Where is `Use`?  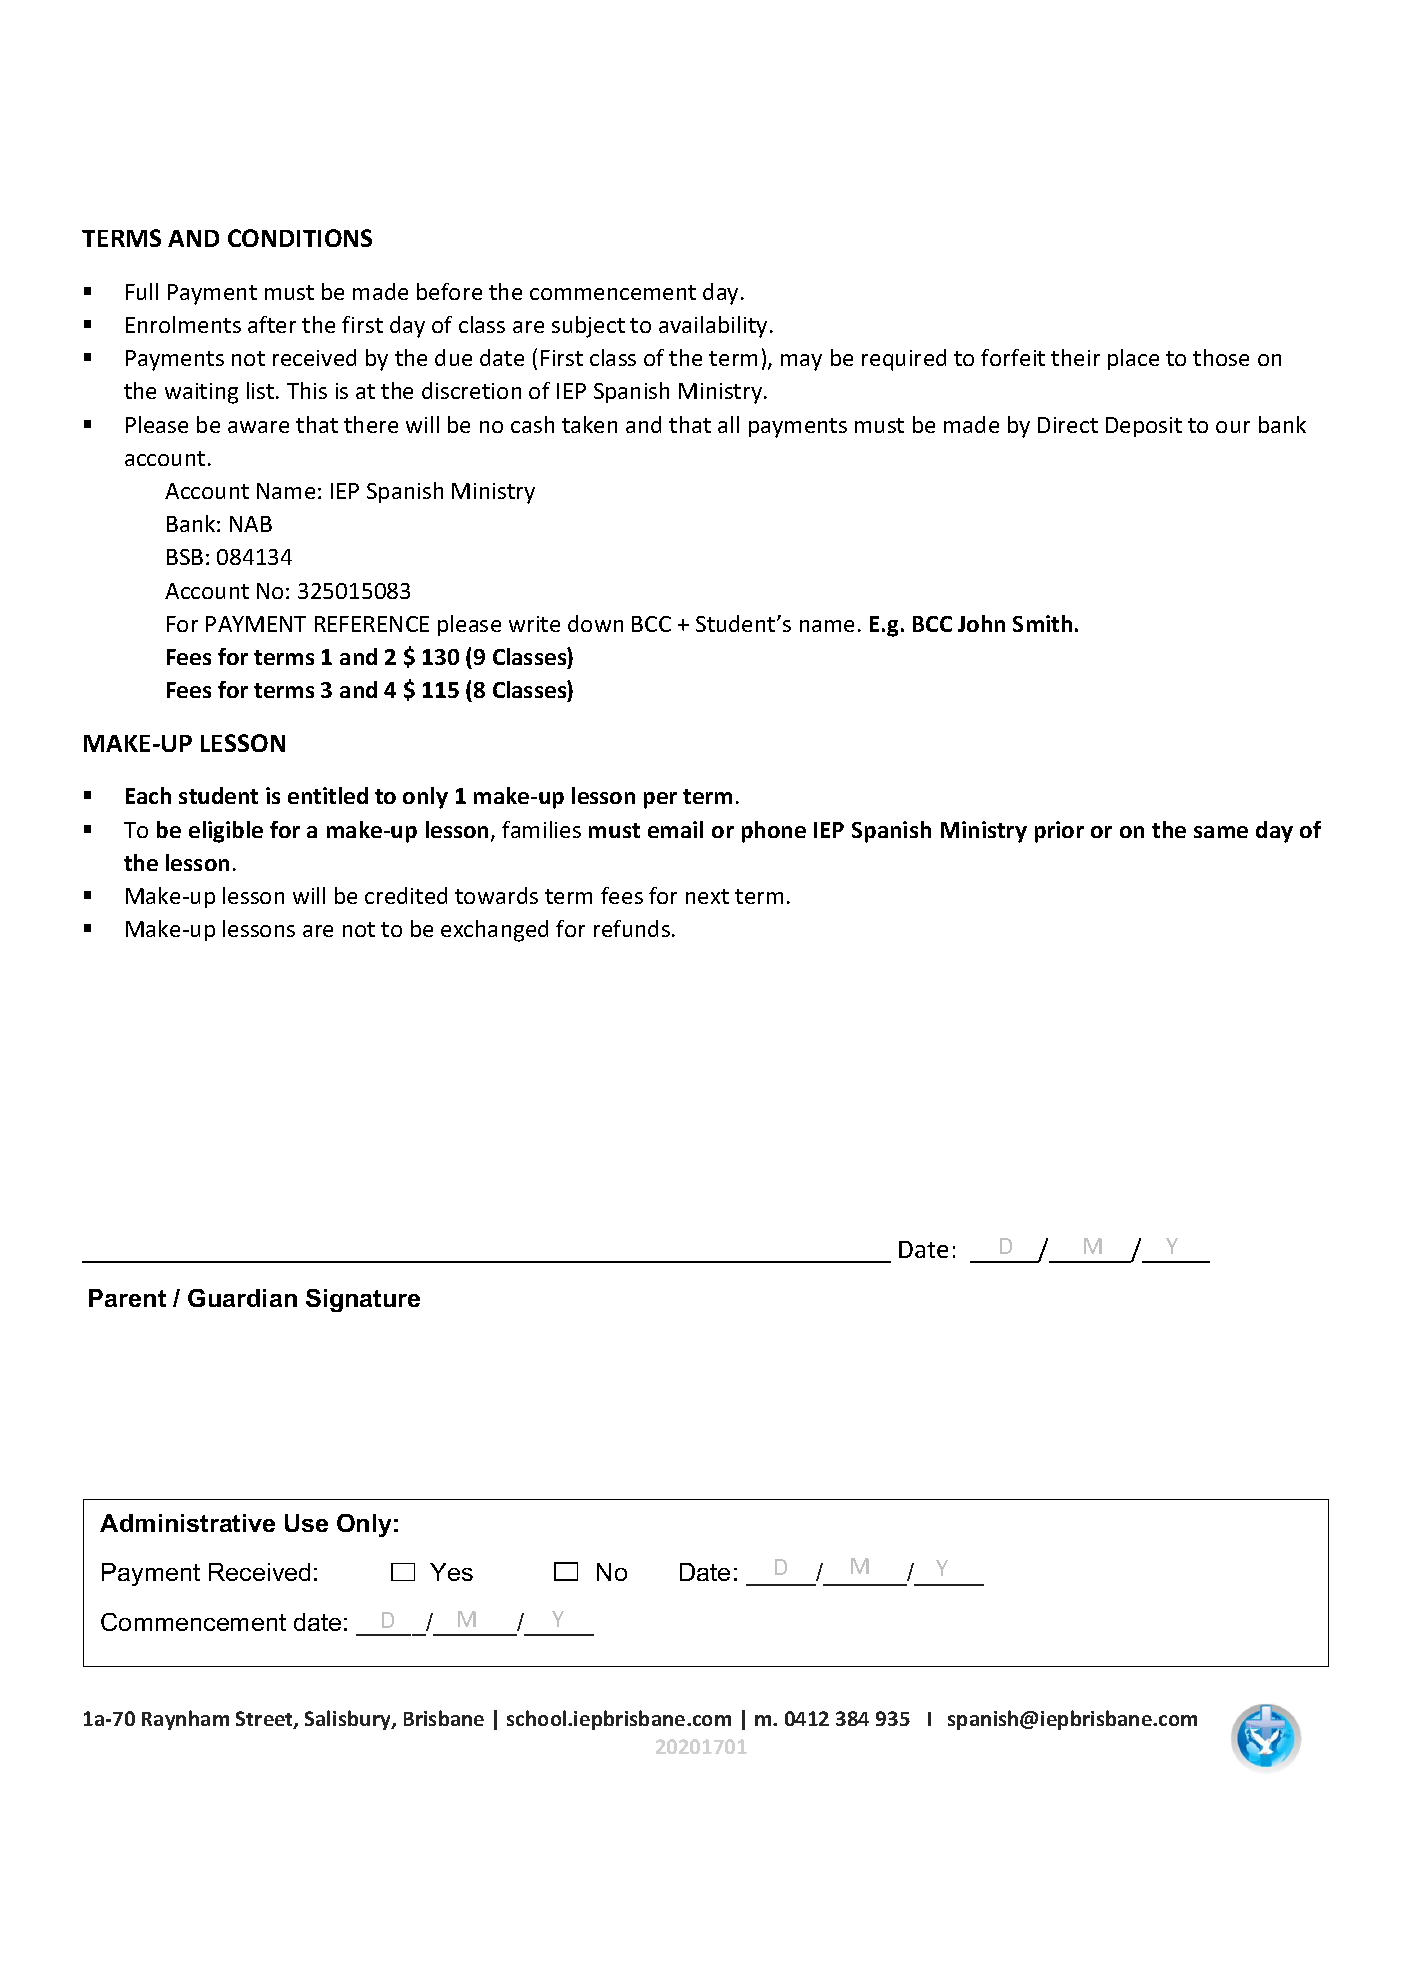
Use is located at coordinates (306, 1523).
